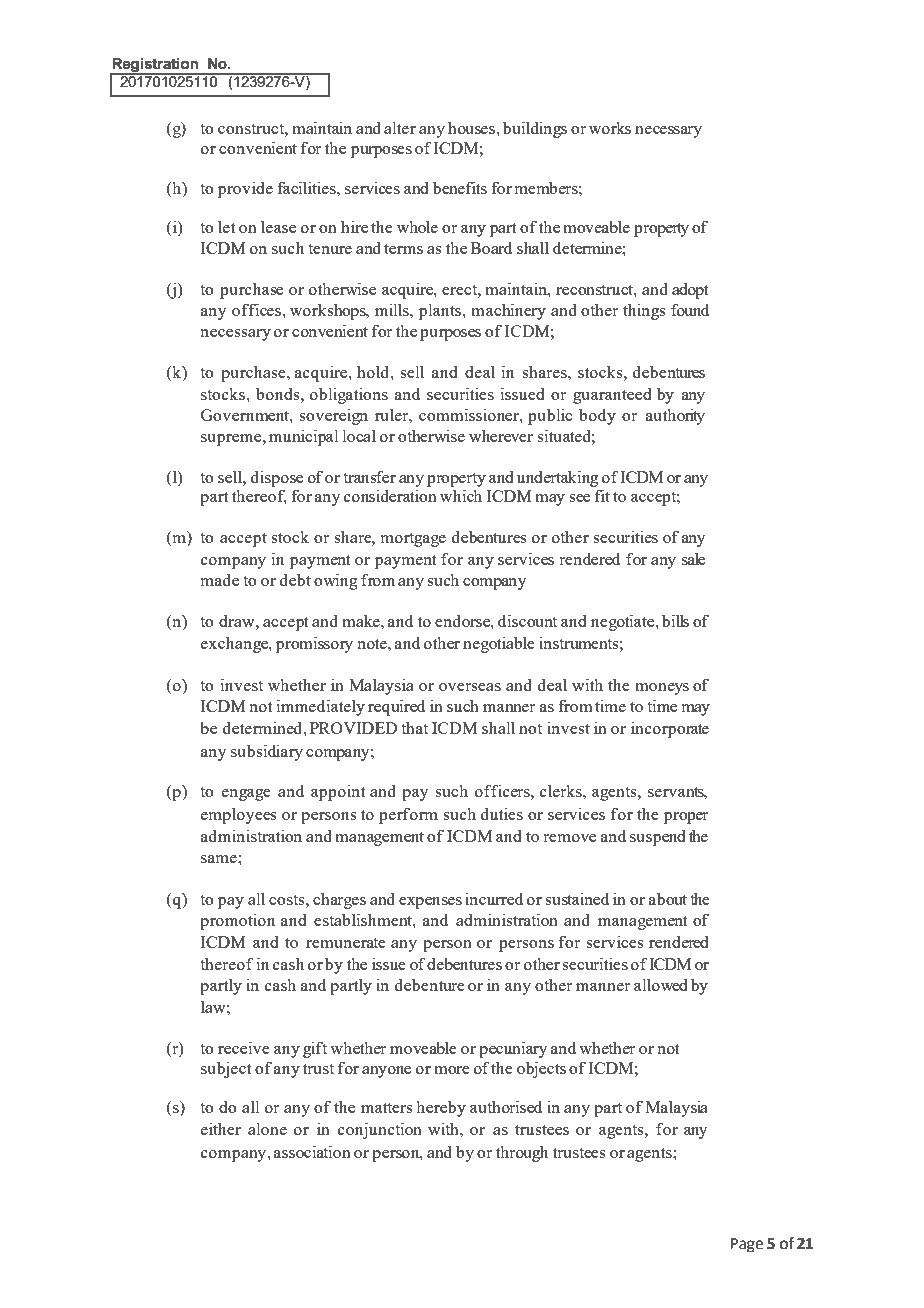 This screenshot has width=924, height=1308. What do you see at coordinates (690, 291) in the screenshot?
I see `adopt` at bounding box center [690, 291].
